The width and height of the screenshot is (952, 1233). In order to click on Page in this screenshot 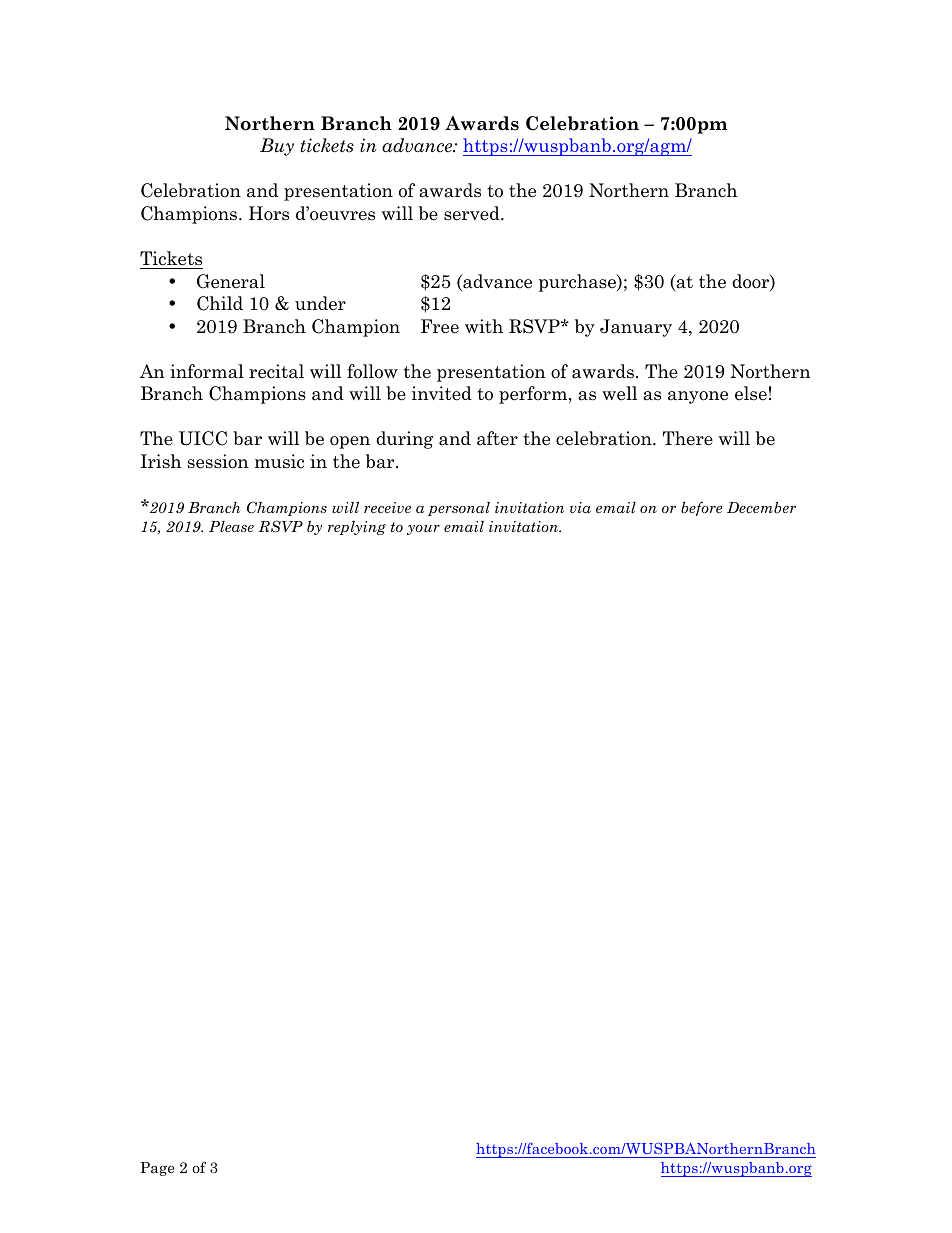, I will do `click(157, 1169)`.
